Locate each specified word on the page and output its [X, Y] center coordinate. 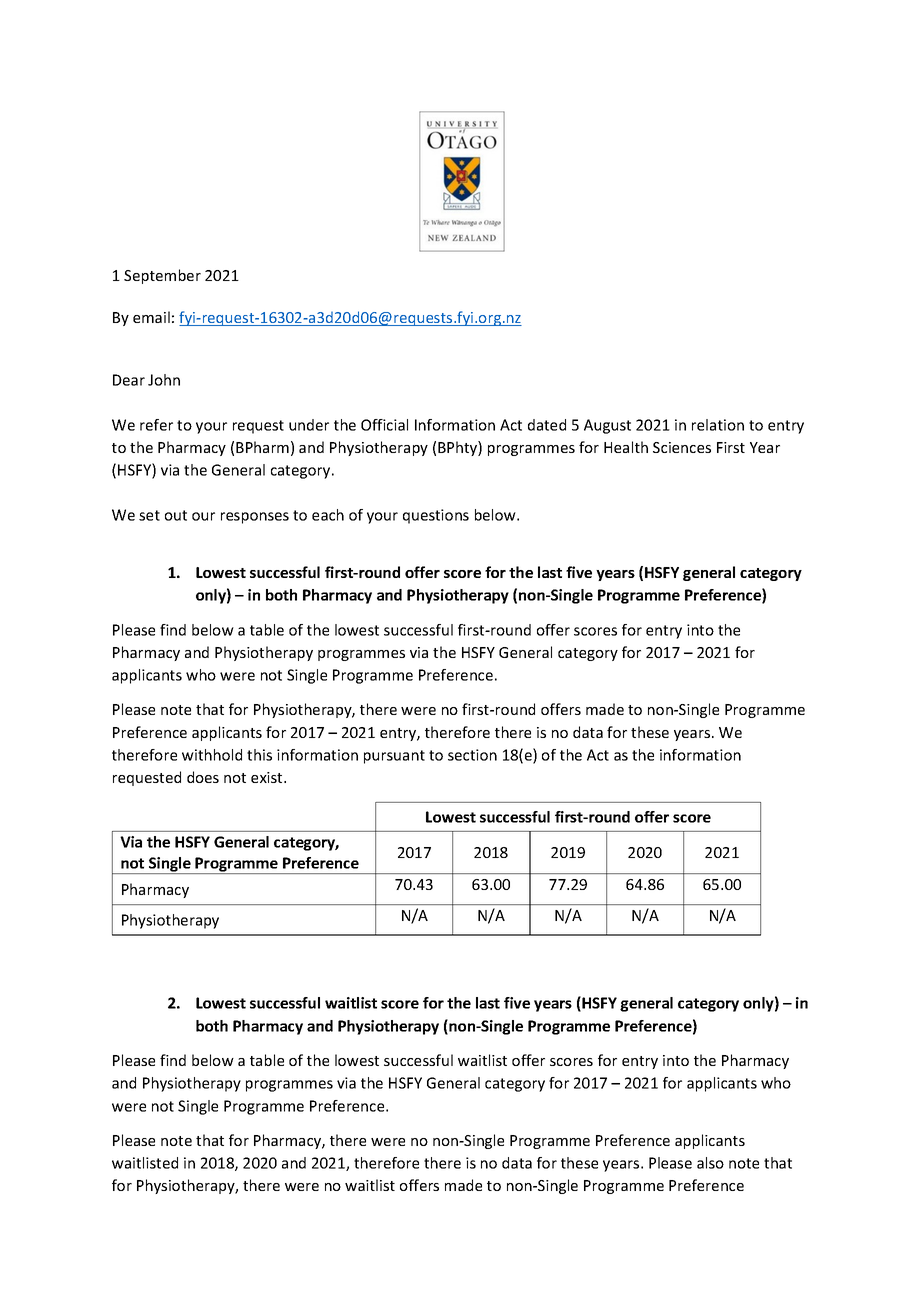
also [710, 1163]
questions [436, 516]
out [176, 515]
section [472, 755]
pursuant [394, 757]
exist [268, 777]
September [162, 276]
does [203, 777]
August [607, 426]
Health [626, 447]
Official [384, 425]
